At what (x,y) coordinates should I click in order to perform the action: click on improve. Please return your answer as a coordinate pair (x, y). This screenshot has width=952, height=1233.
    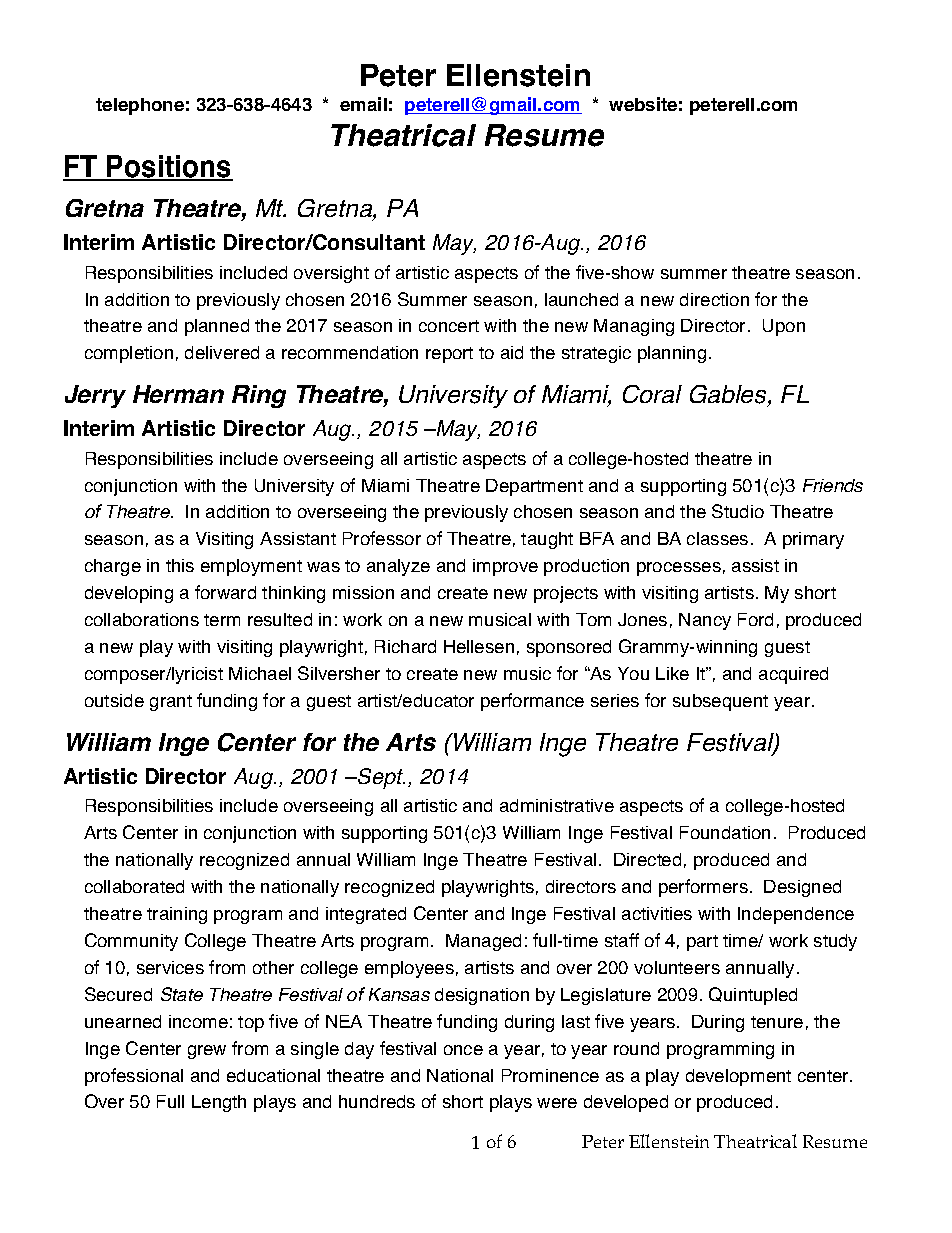
    Looking at the image, I should click on (505, 567).
